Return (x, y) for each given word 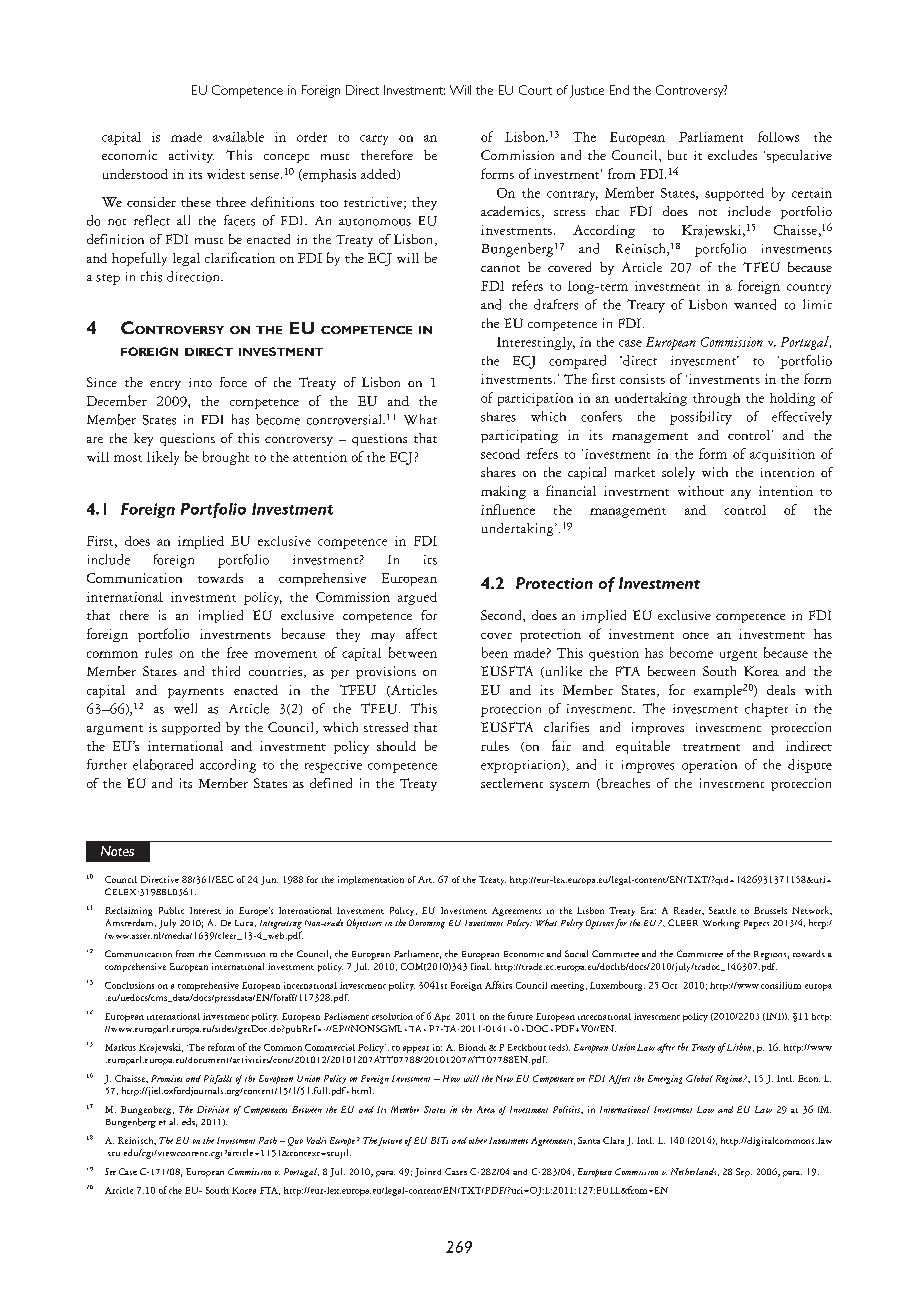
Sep (744, 1172)
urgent (738, 656)
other (478, 1140)
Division (213, 1109)
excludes (732, 155)
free (237, 652)
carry (374, 140)
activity (191, 156)
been (495, 652)
